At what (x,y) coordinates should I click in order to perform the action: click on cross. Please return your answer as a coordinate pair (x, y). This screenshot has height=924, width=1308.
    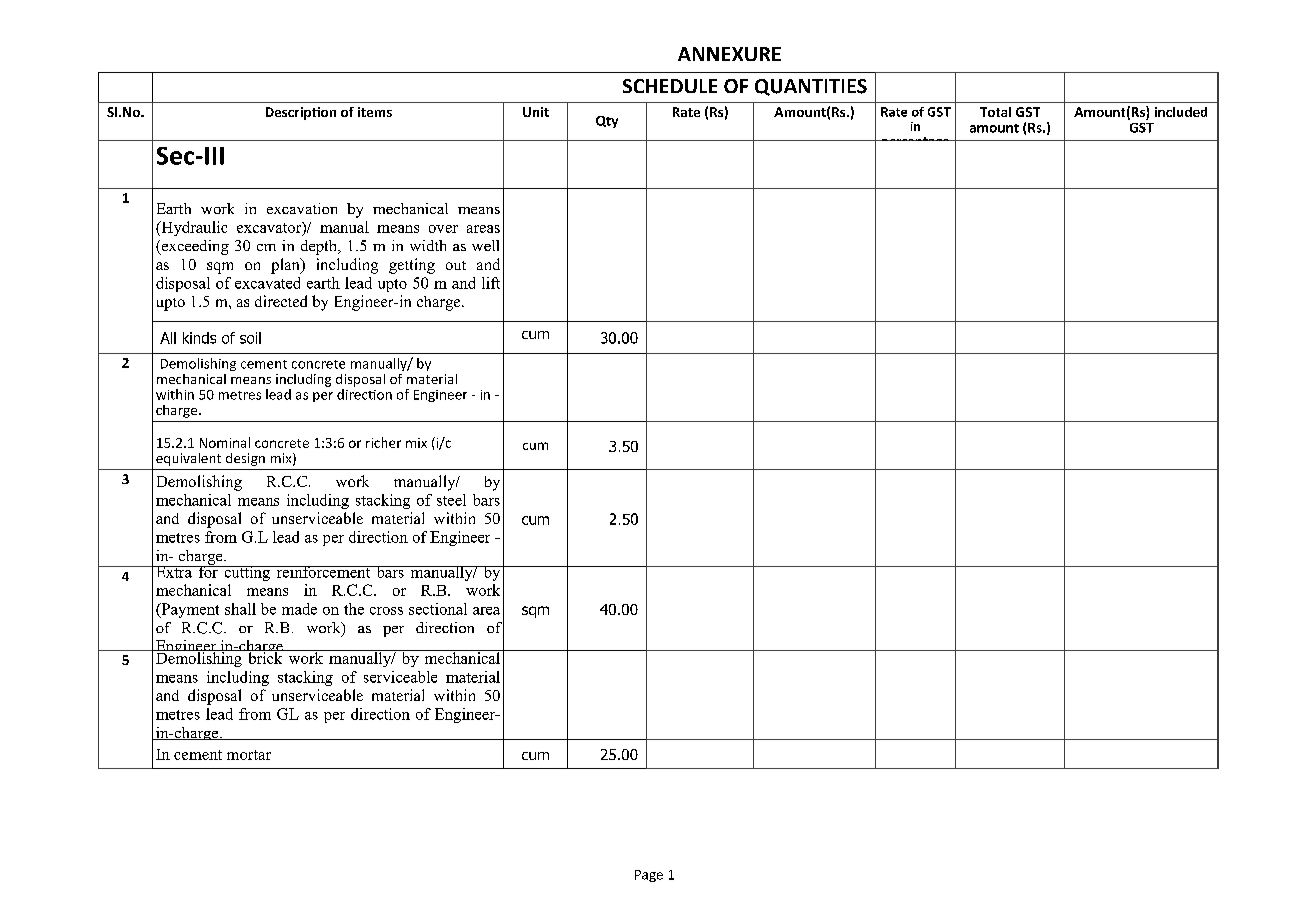
    Looking at the image, I should click on (386, 611).
